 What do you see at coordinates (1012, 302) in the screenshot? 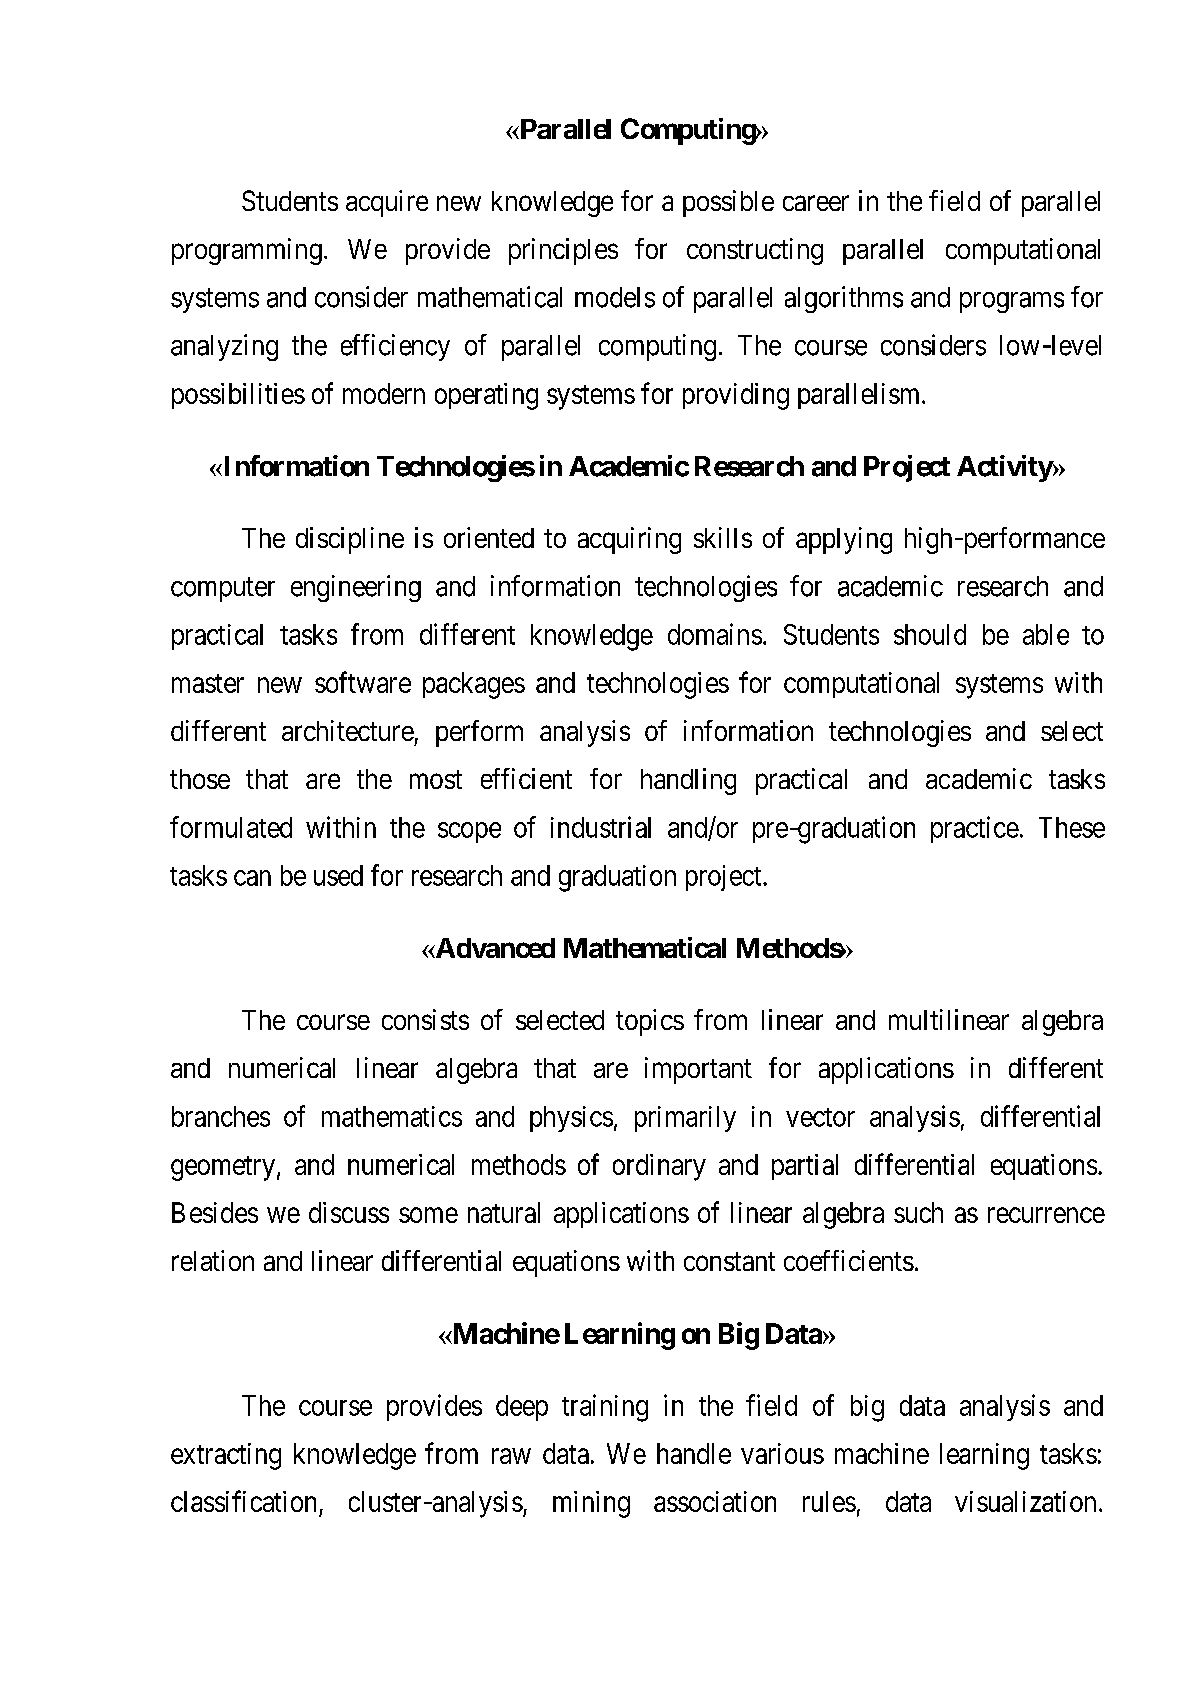
I see `programs` at bounding box center [1012, 302].
